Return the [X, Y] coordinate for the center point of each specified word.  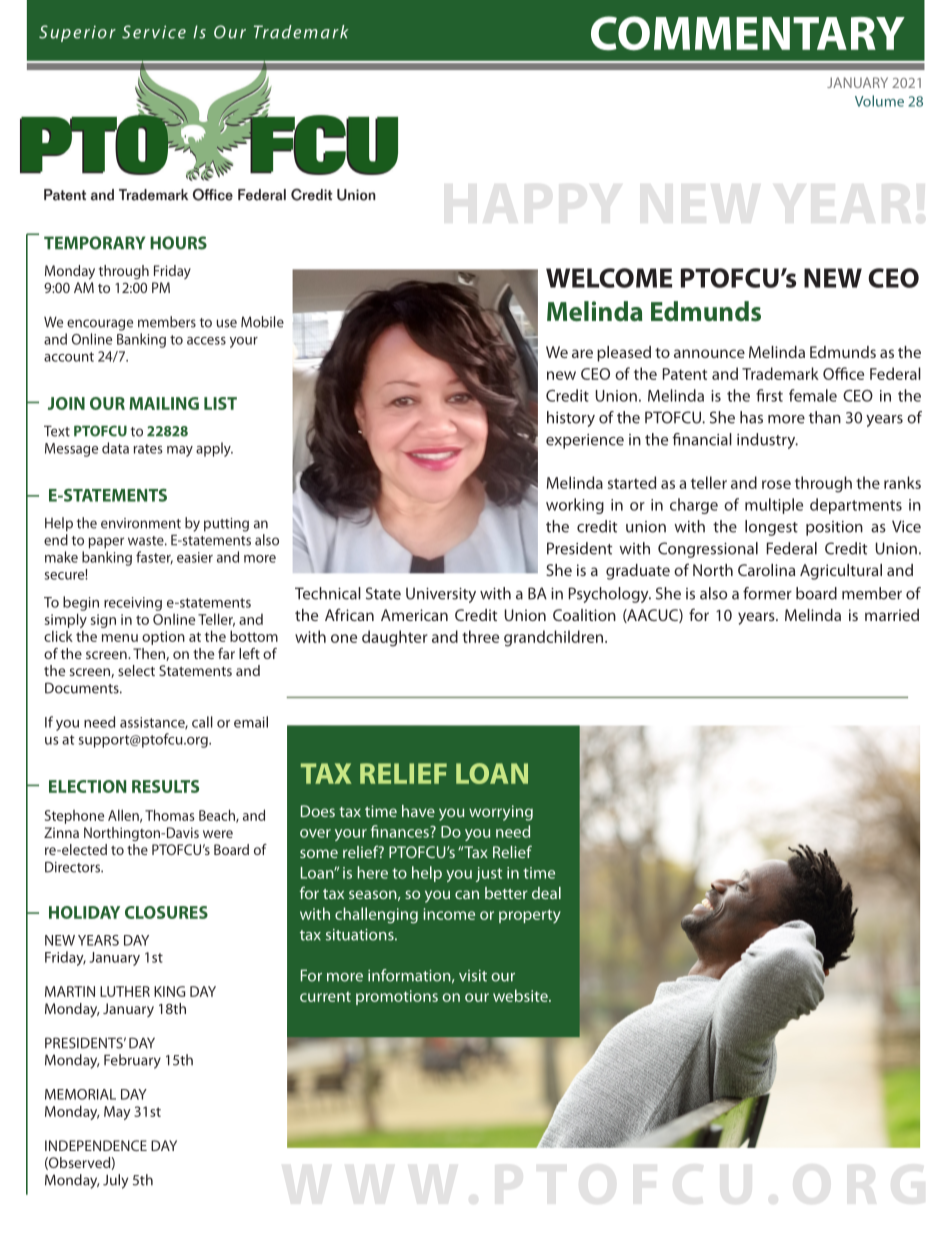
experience [585, 441]
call [202, 722]
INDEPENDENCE [96, 1145]
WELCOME [609, 278]
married [892, 615]
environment [141, 523]
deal [546, 893]
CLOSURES [166, 912]
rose [776, 484]
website [521, 995]
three [480, 636]
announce [709, 353]
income [449, 914]
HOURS [178, 243]
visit [473, 976]
